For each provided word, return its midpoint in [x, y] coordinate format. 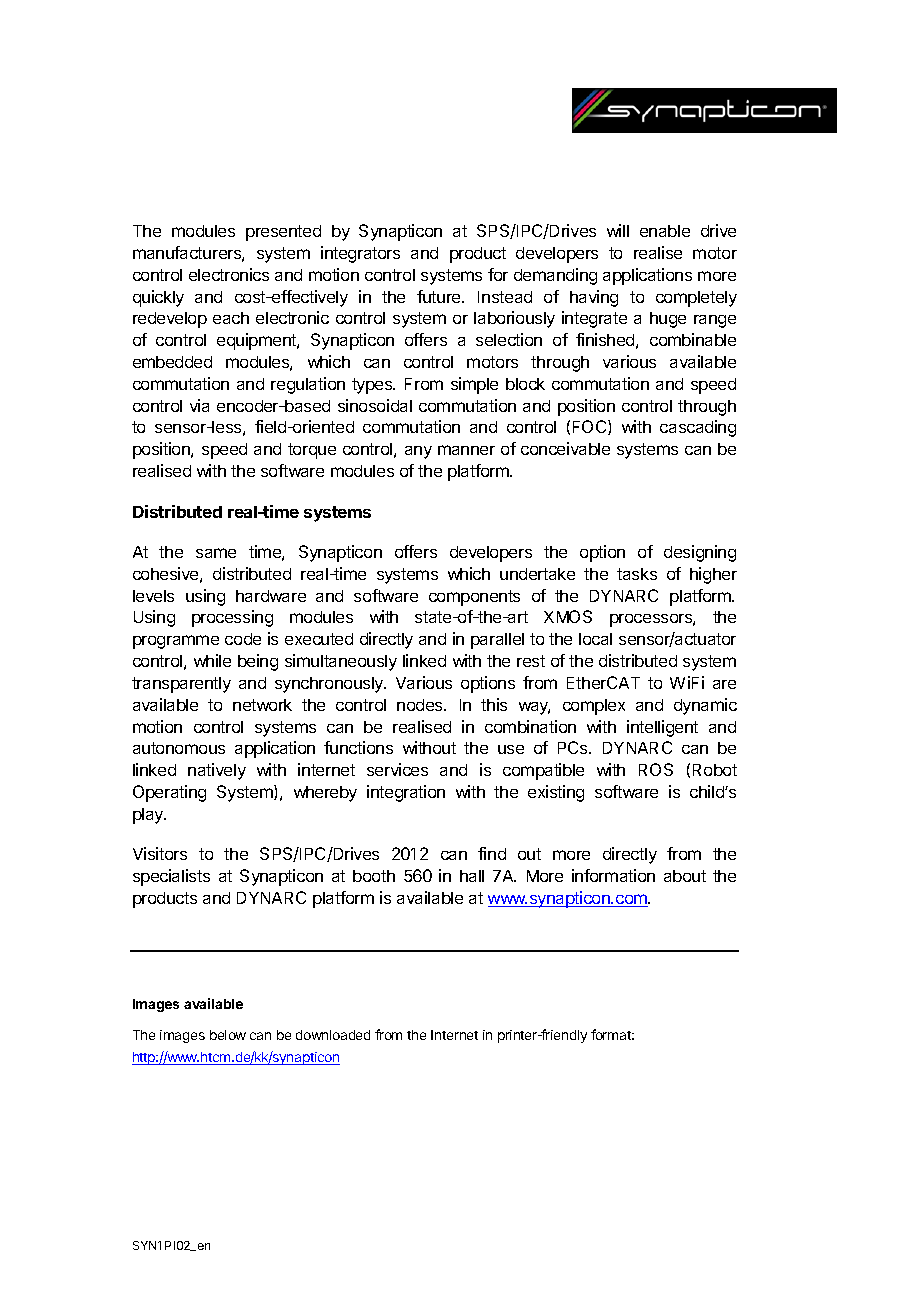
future [440, 296]
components [474, 598]
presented [283, 233]
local [595, 639]
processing [232, 618]
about [685, 876]
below [228, 1035]
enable [665, 231]
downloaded [333, 1035]
